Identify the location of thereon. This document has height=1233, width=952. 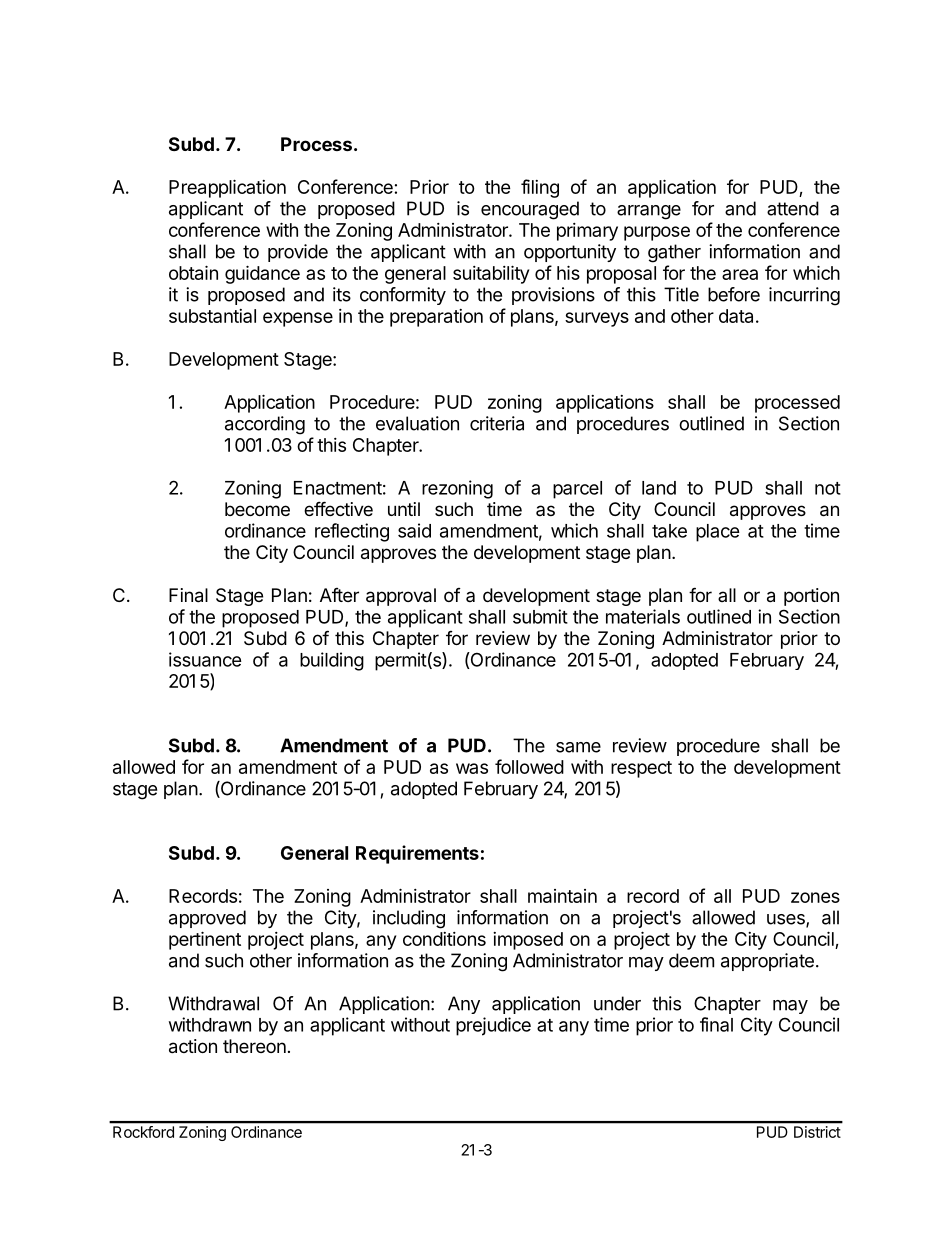
(254, 1046).
